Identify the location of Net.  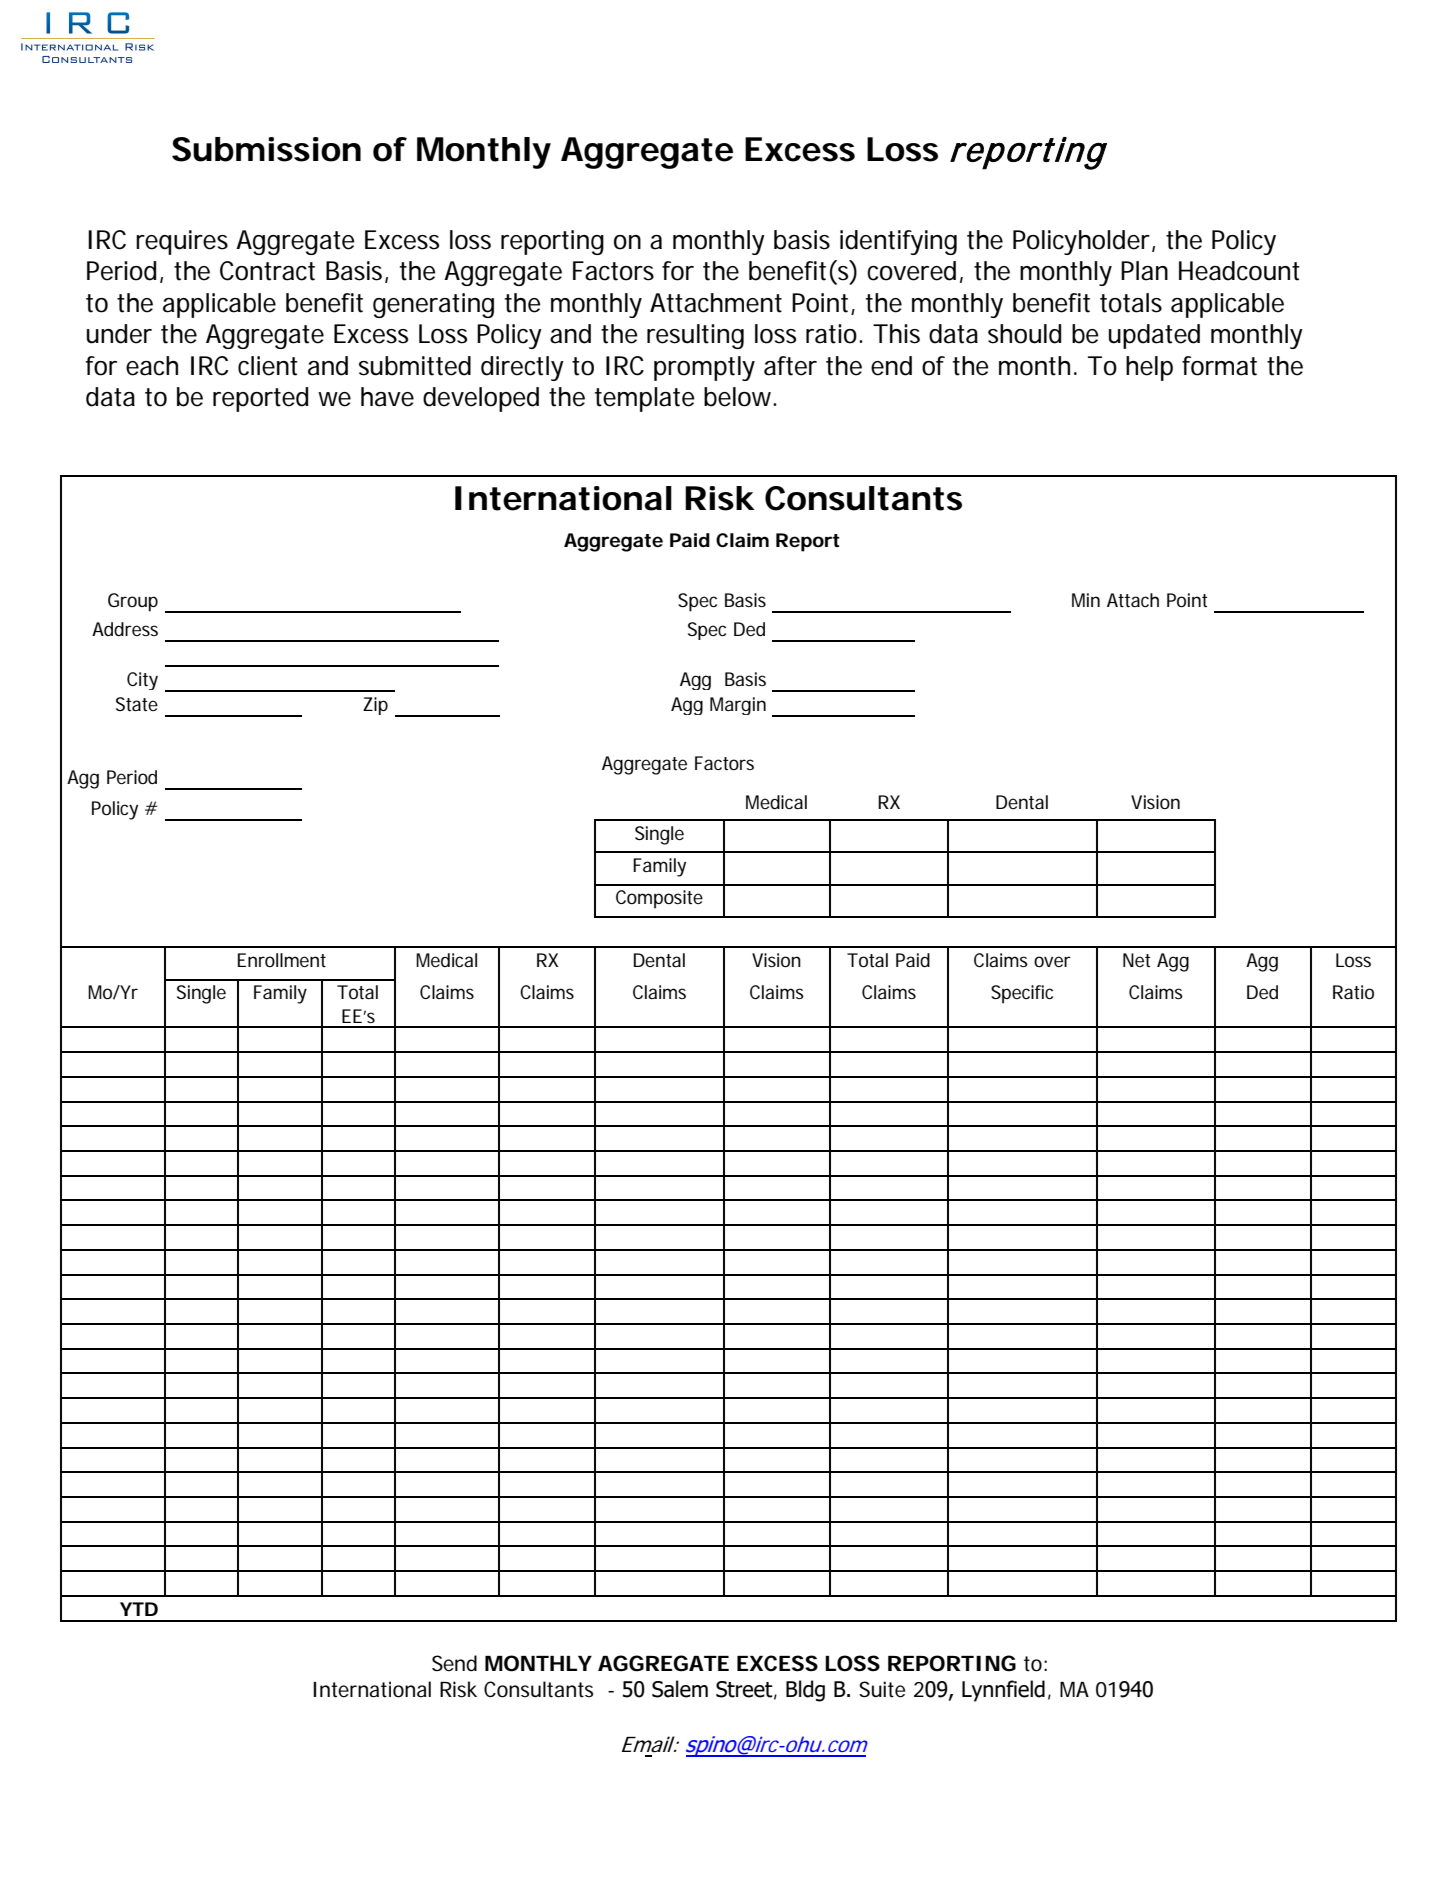
(1137, 960).
